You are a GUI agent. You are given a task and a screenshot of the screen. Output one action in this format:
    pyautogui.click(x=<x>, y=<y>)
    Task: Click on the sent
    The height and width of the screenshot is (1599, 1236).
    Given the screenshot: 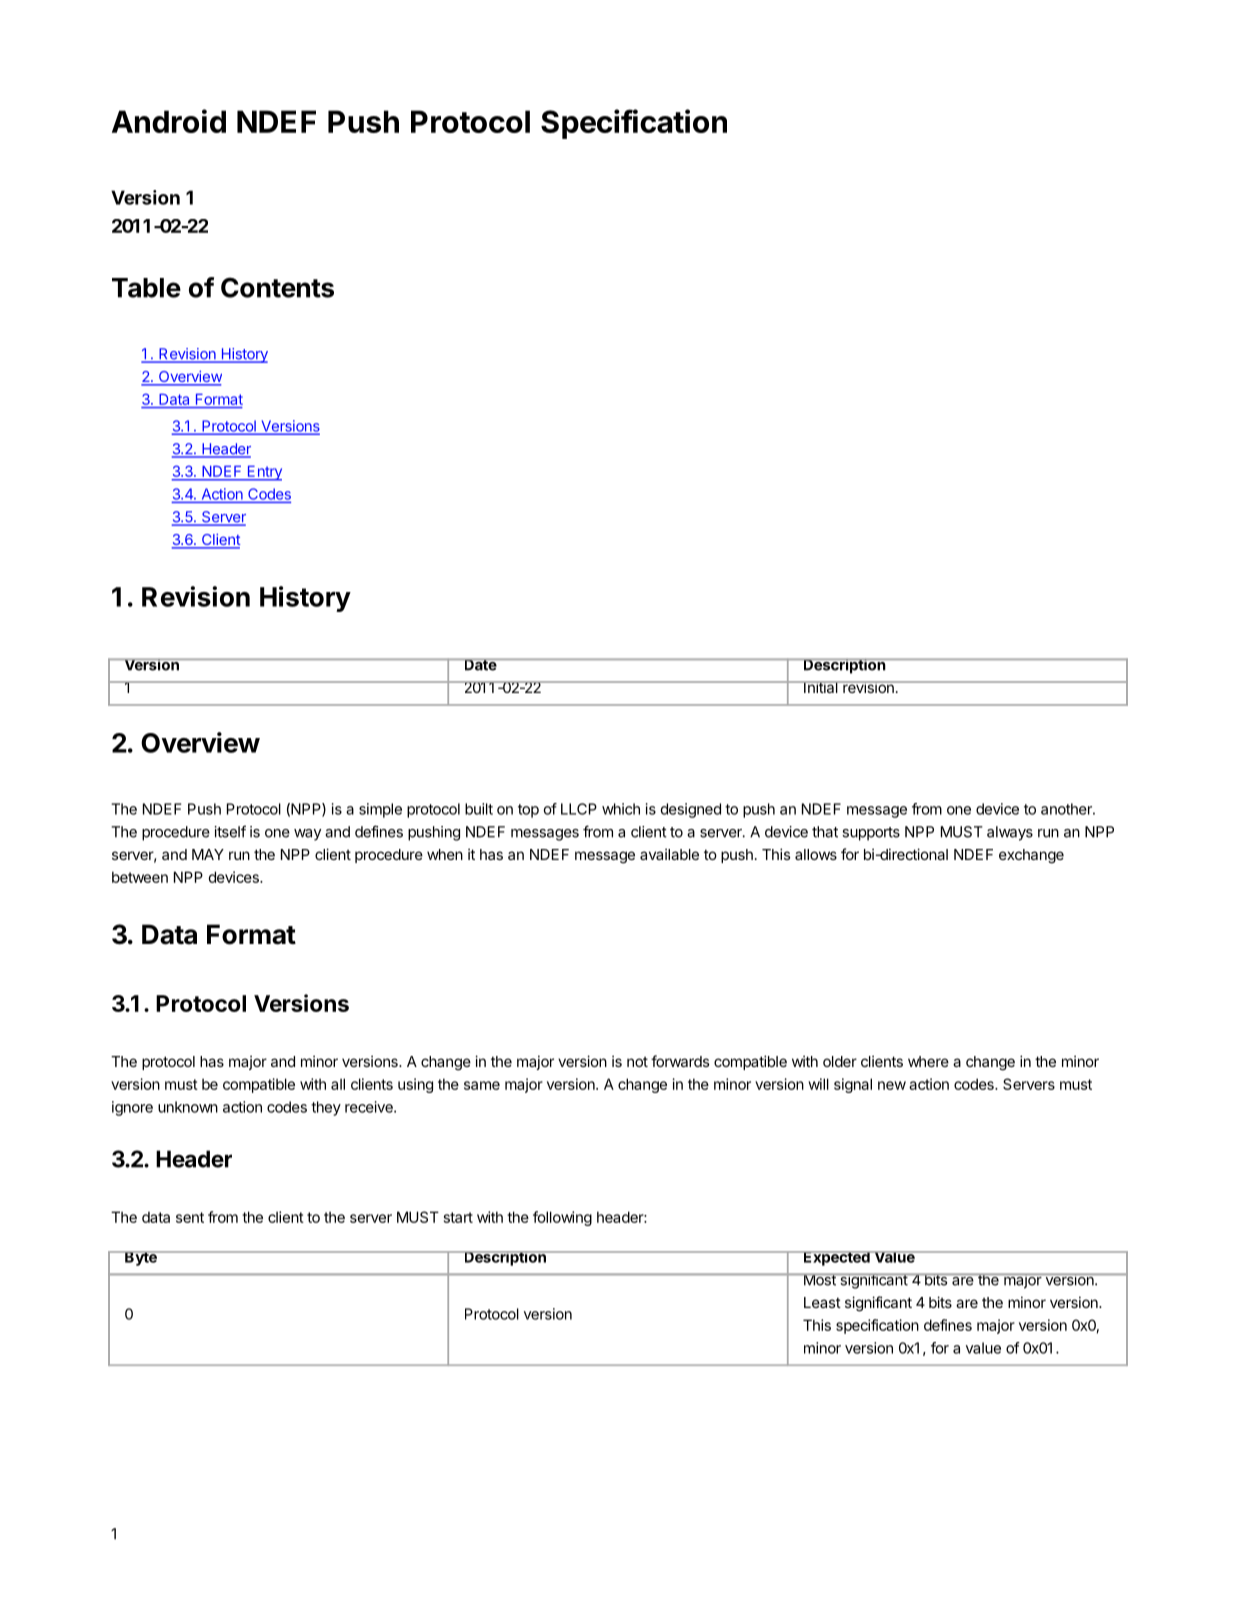 What is the action you would take?
    pyautogui.click(x=190, y=1217)
